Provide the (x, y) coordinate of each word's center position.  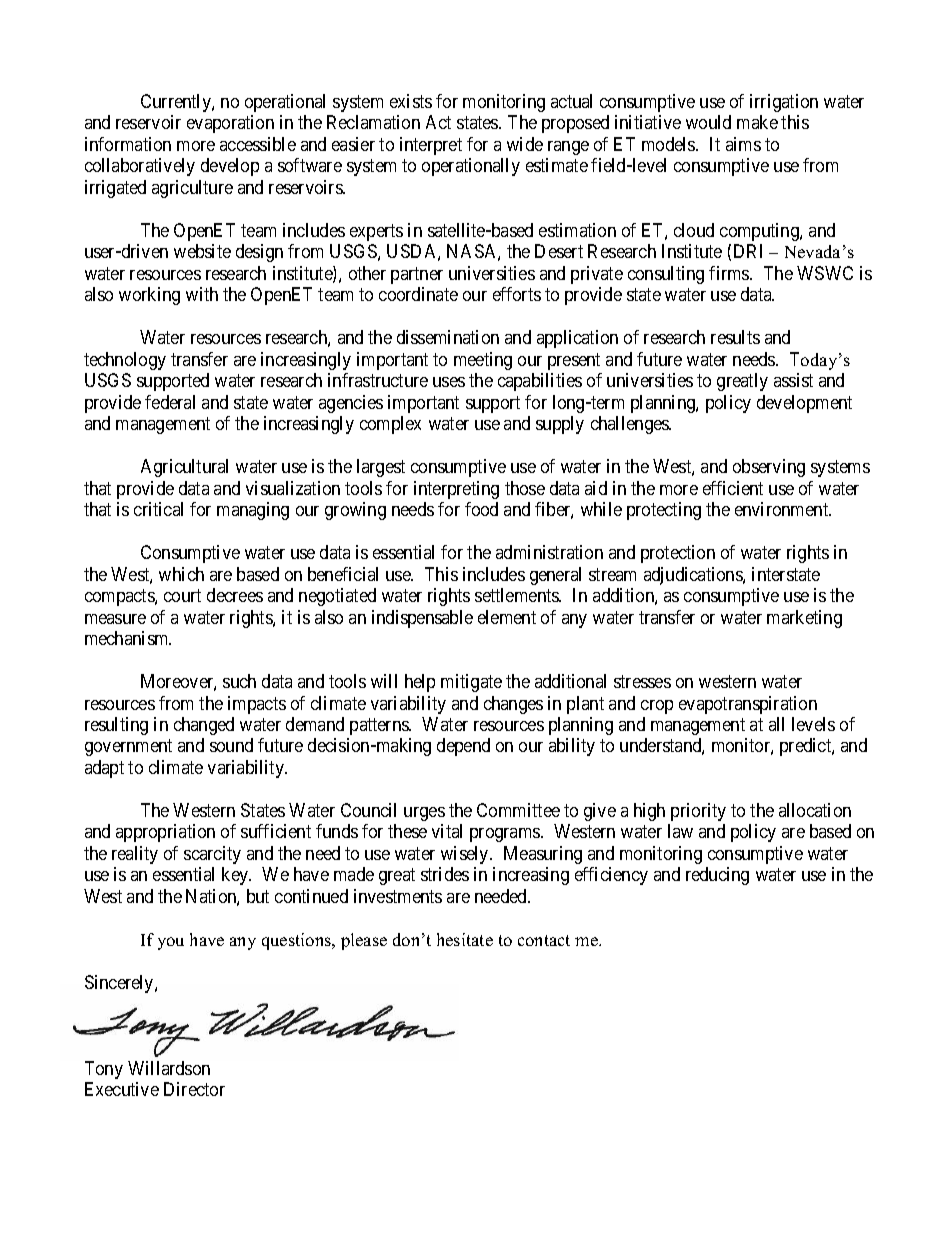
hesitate (465, 939)
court (182, 595)
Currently (177, 103)
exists (411, 101)
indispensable (422, 619)
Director (194, 1089)
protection (678, 554)
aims (743, 144)
